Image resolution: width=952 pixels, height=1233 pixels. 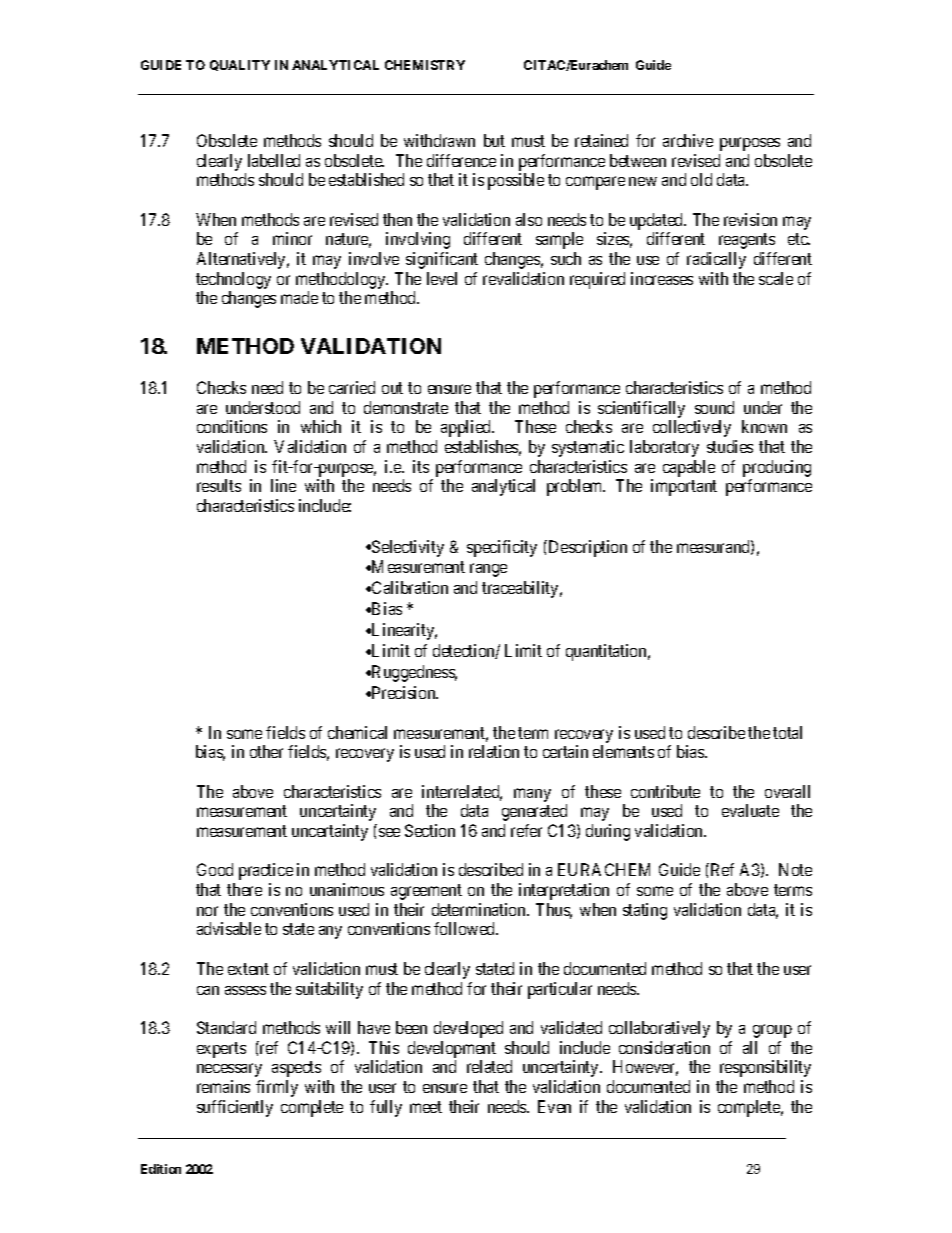 I want to click on QUALITY, so click(x=240, y=65).
